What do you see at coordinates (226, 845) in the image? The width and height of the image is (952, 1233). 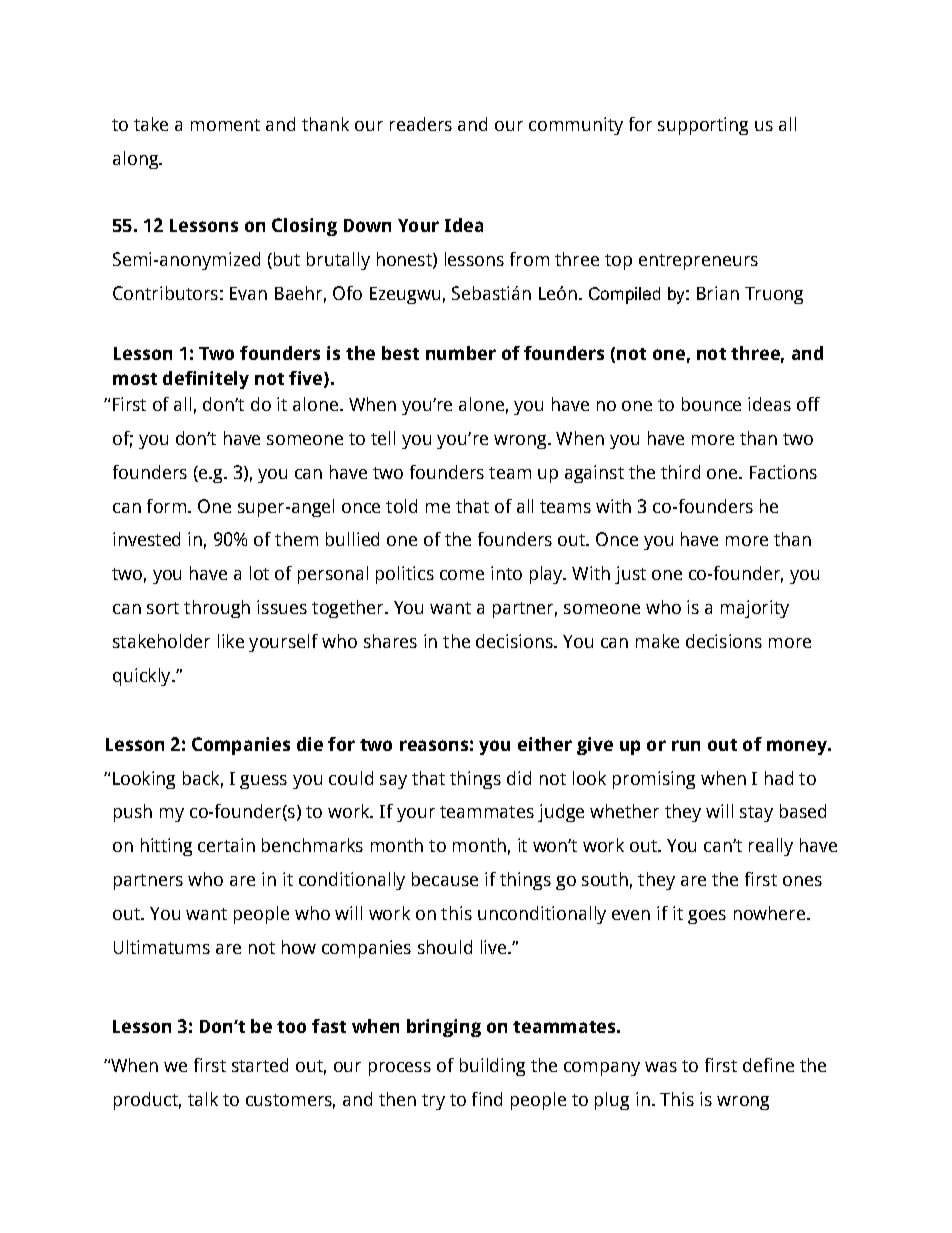 I see `certain` at bounding box center [226, 845].
